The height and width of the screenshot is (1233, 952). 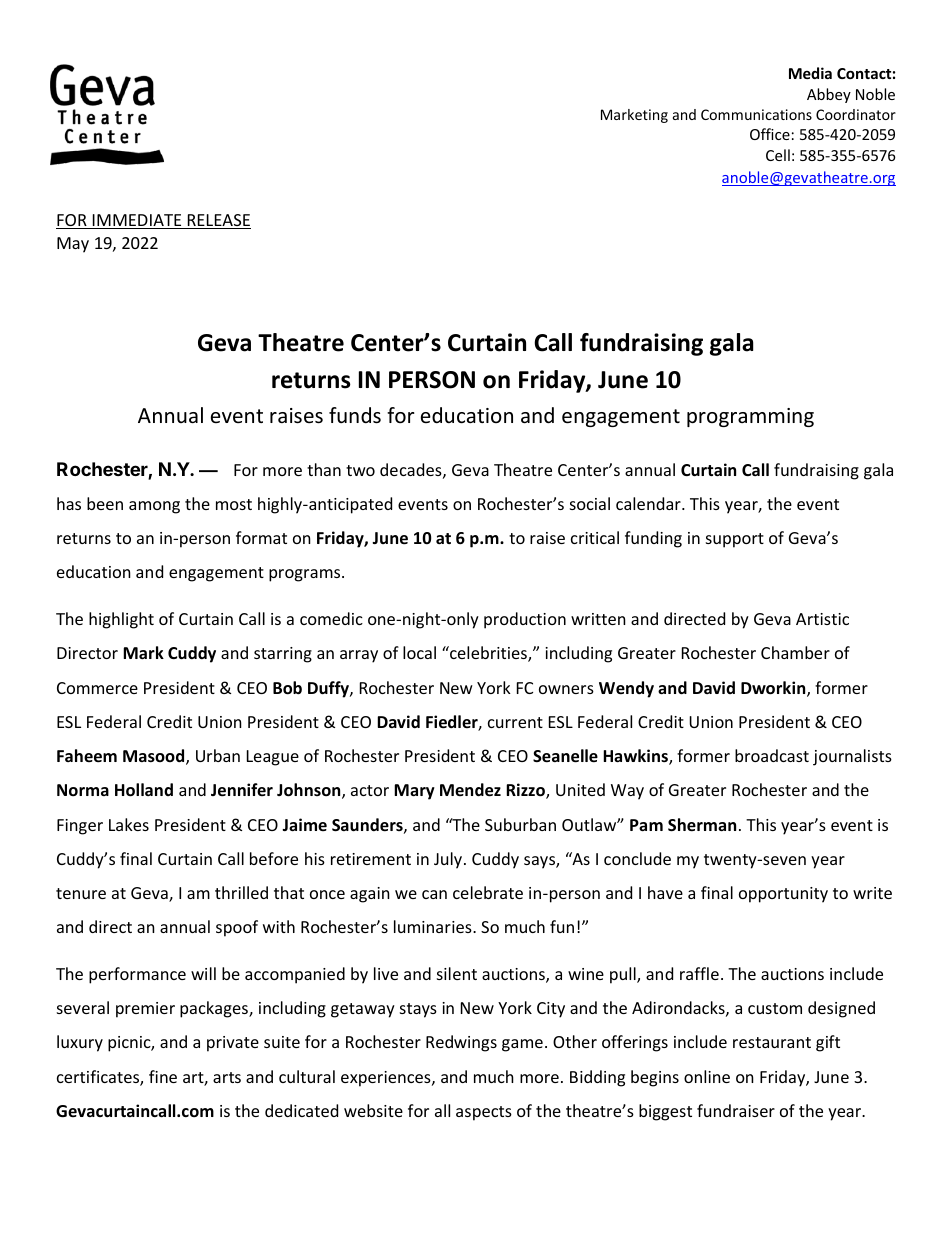 I want to click on highlight, so click(x=121, y=620).
